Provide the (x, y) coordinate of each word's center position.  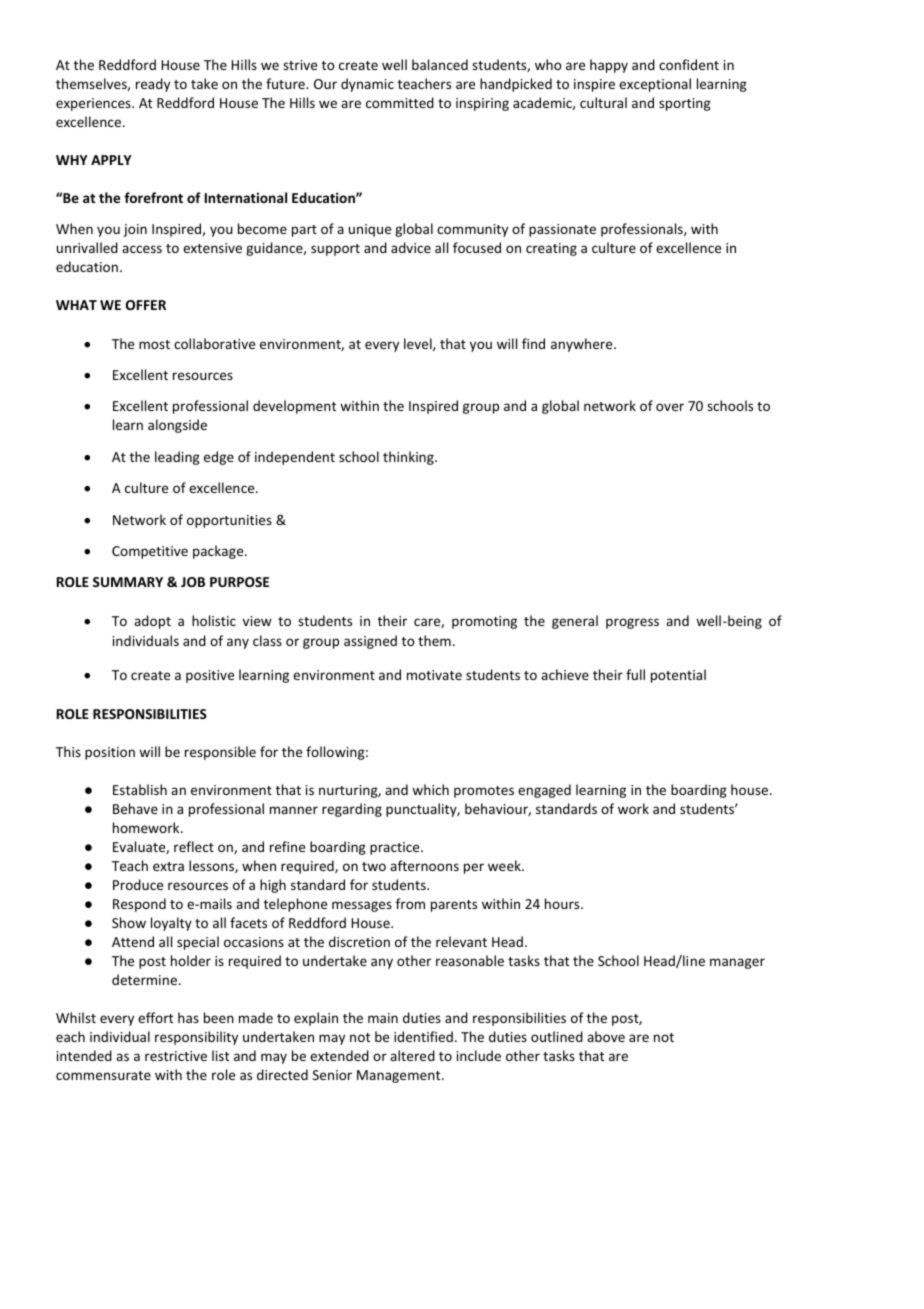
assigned (370, 642)
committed (400, 102)
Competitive (150, 552)
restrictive (176, 1056)
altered (412, 1055)
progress (632, 623)
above (606, 1036)
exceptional (655, 85)
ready (153, 85)
